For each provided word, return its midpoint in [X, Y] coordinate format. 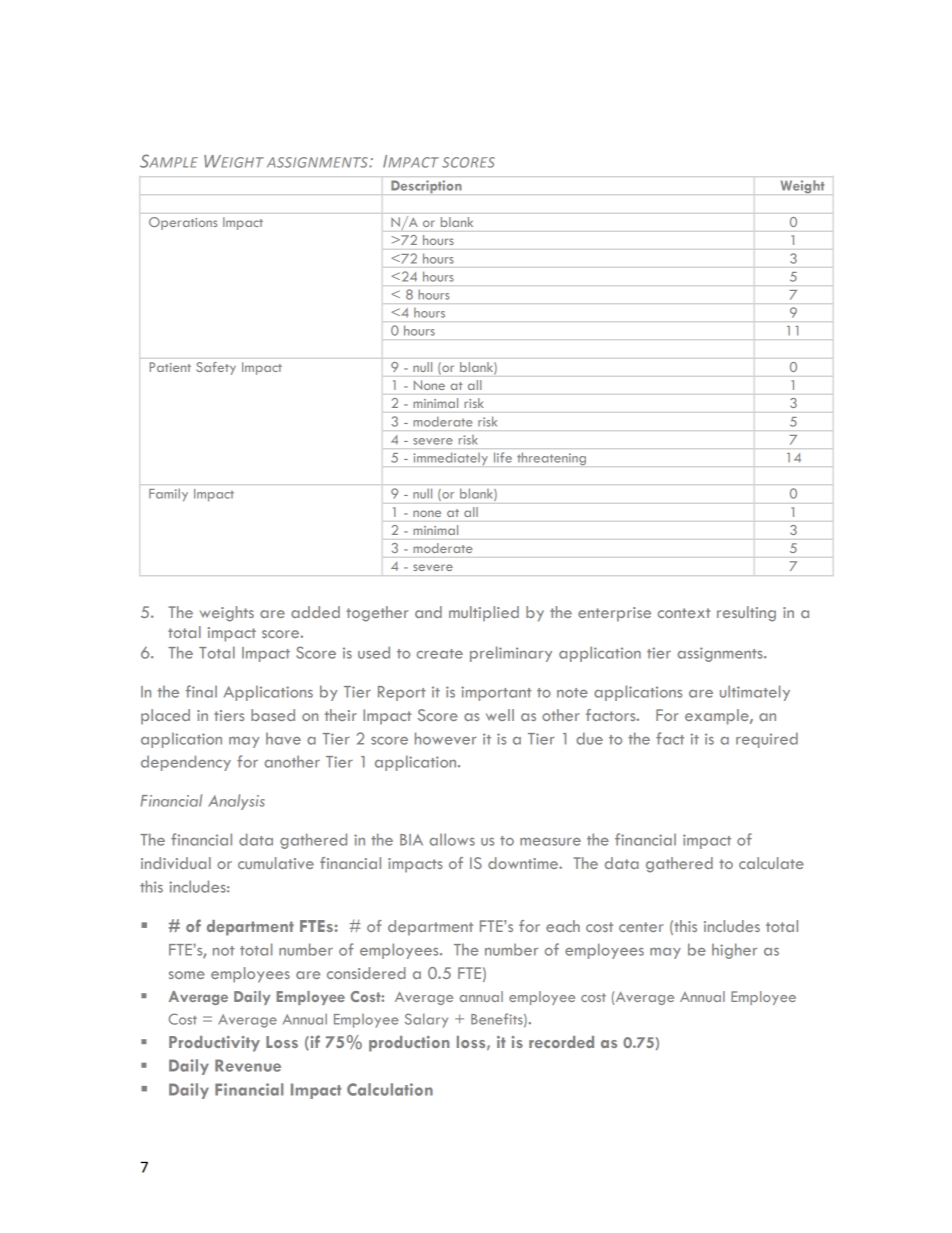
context [683, 613]
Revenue [248, 1065]
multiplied [484, 614]
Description [426, 186]
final [201, 691]
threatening [551, 458]
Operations [183, 223]
